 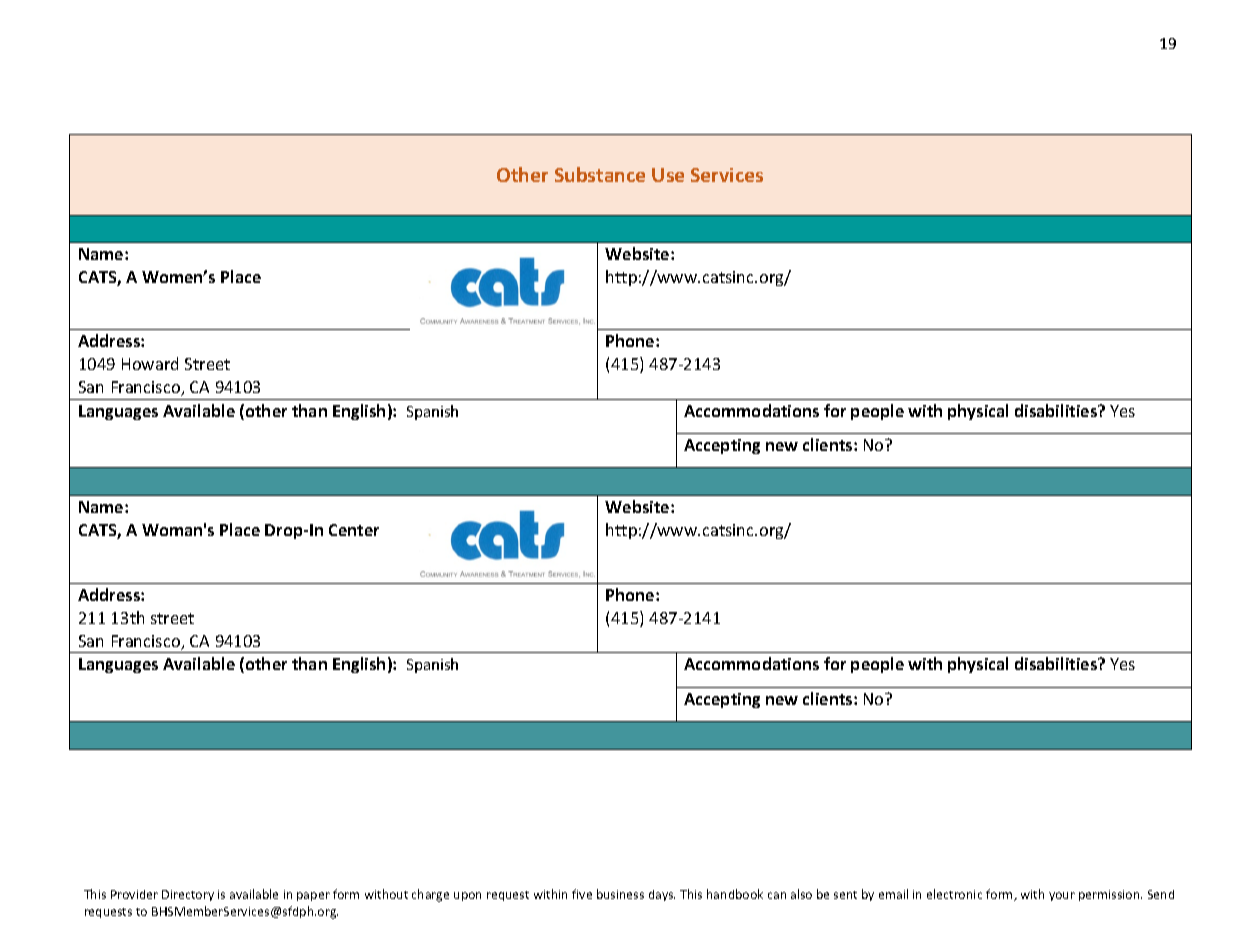 What do you see at coordinates (620, 894) in the screenshot?
I see `business` at bounding box center [620, 894].
